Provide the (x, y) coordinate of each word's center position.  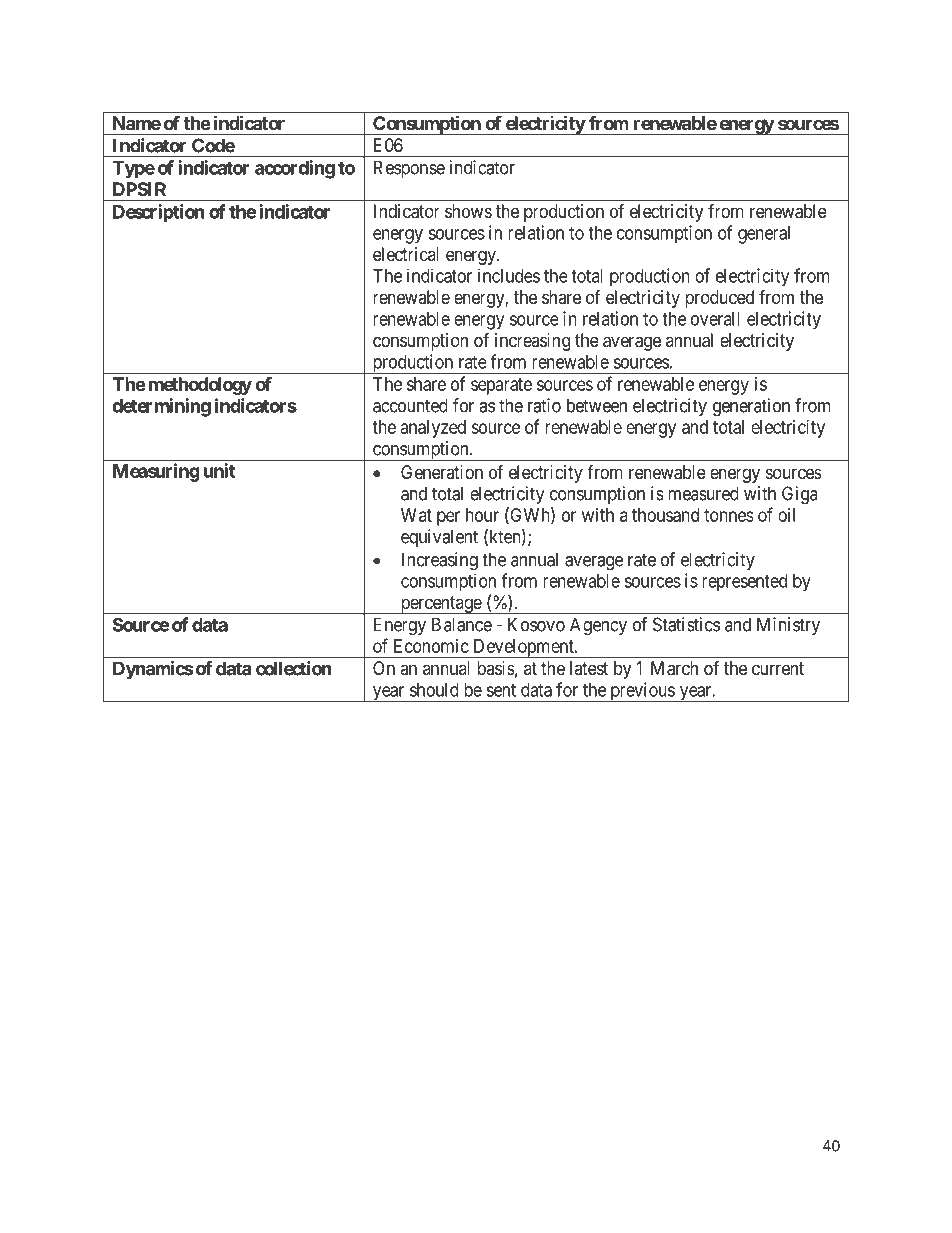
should (434, 690)
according (295, 169)
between (597, 405)
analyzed (433, 429)
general (764, 235)
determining (161, 407)
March (674, 668)
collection (294, 668)
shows (468, 211)
